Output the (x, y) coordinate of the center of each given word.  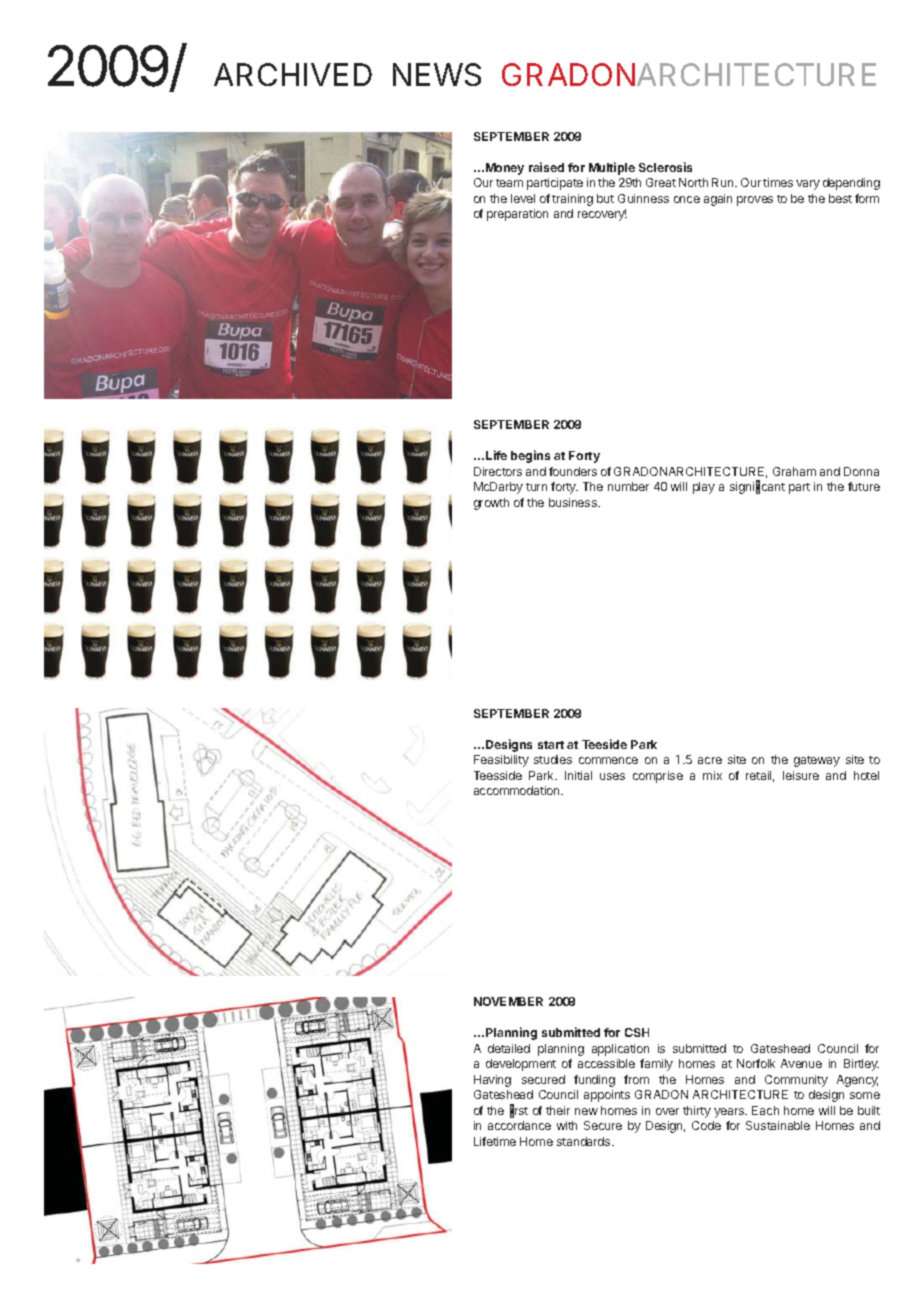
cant (773, 487)
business (574, 502)
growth (491, 504)
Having (492, 1081)
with (567, 1125)
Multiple (612, 168)
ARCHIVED (293, 74)
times (778, 182)
